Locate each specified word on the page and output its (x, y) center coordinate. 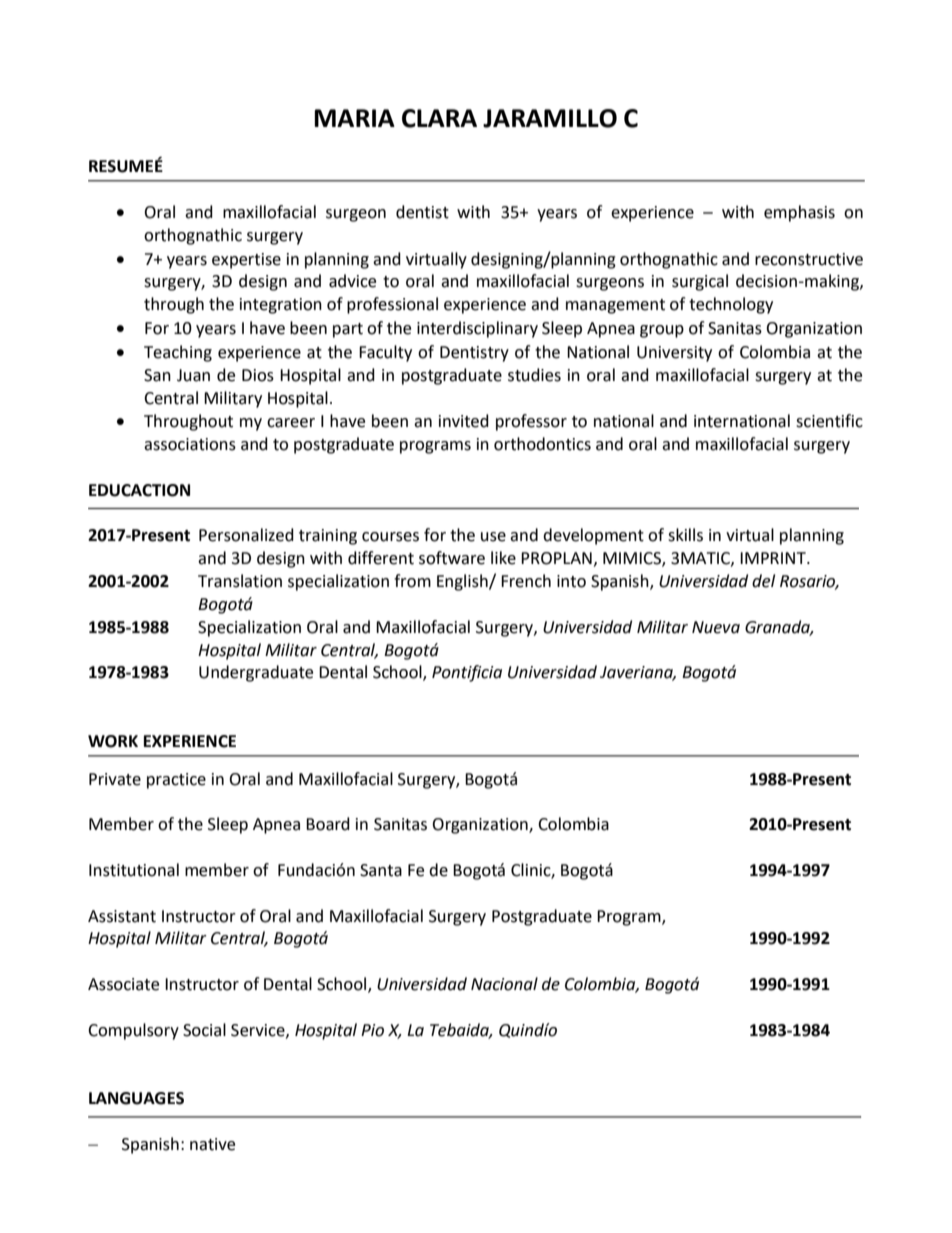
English (463, 582)
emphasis (799, 213)
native (212, 1144)
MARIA (354, 118)
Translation (240, 581)
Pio (372, 1030)
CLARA (439, 118)
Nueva (716, 627)
